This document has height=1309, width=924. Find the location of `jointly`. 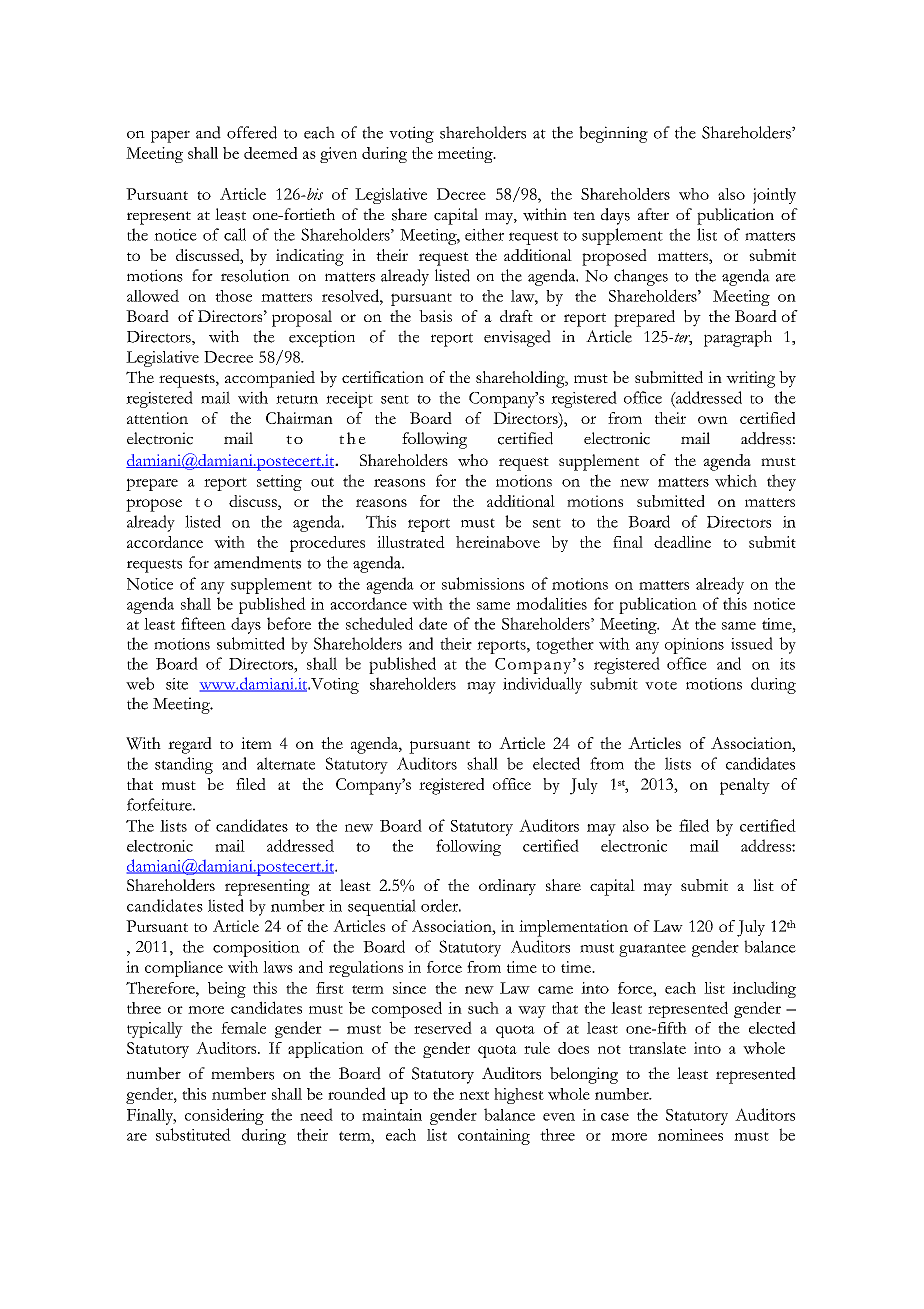

jointly is located at coordinates (774, 196).
